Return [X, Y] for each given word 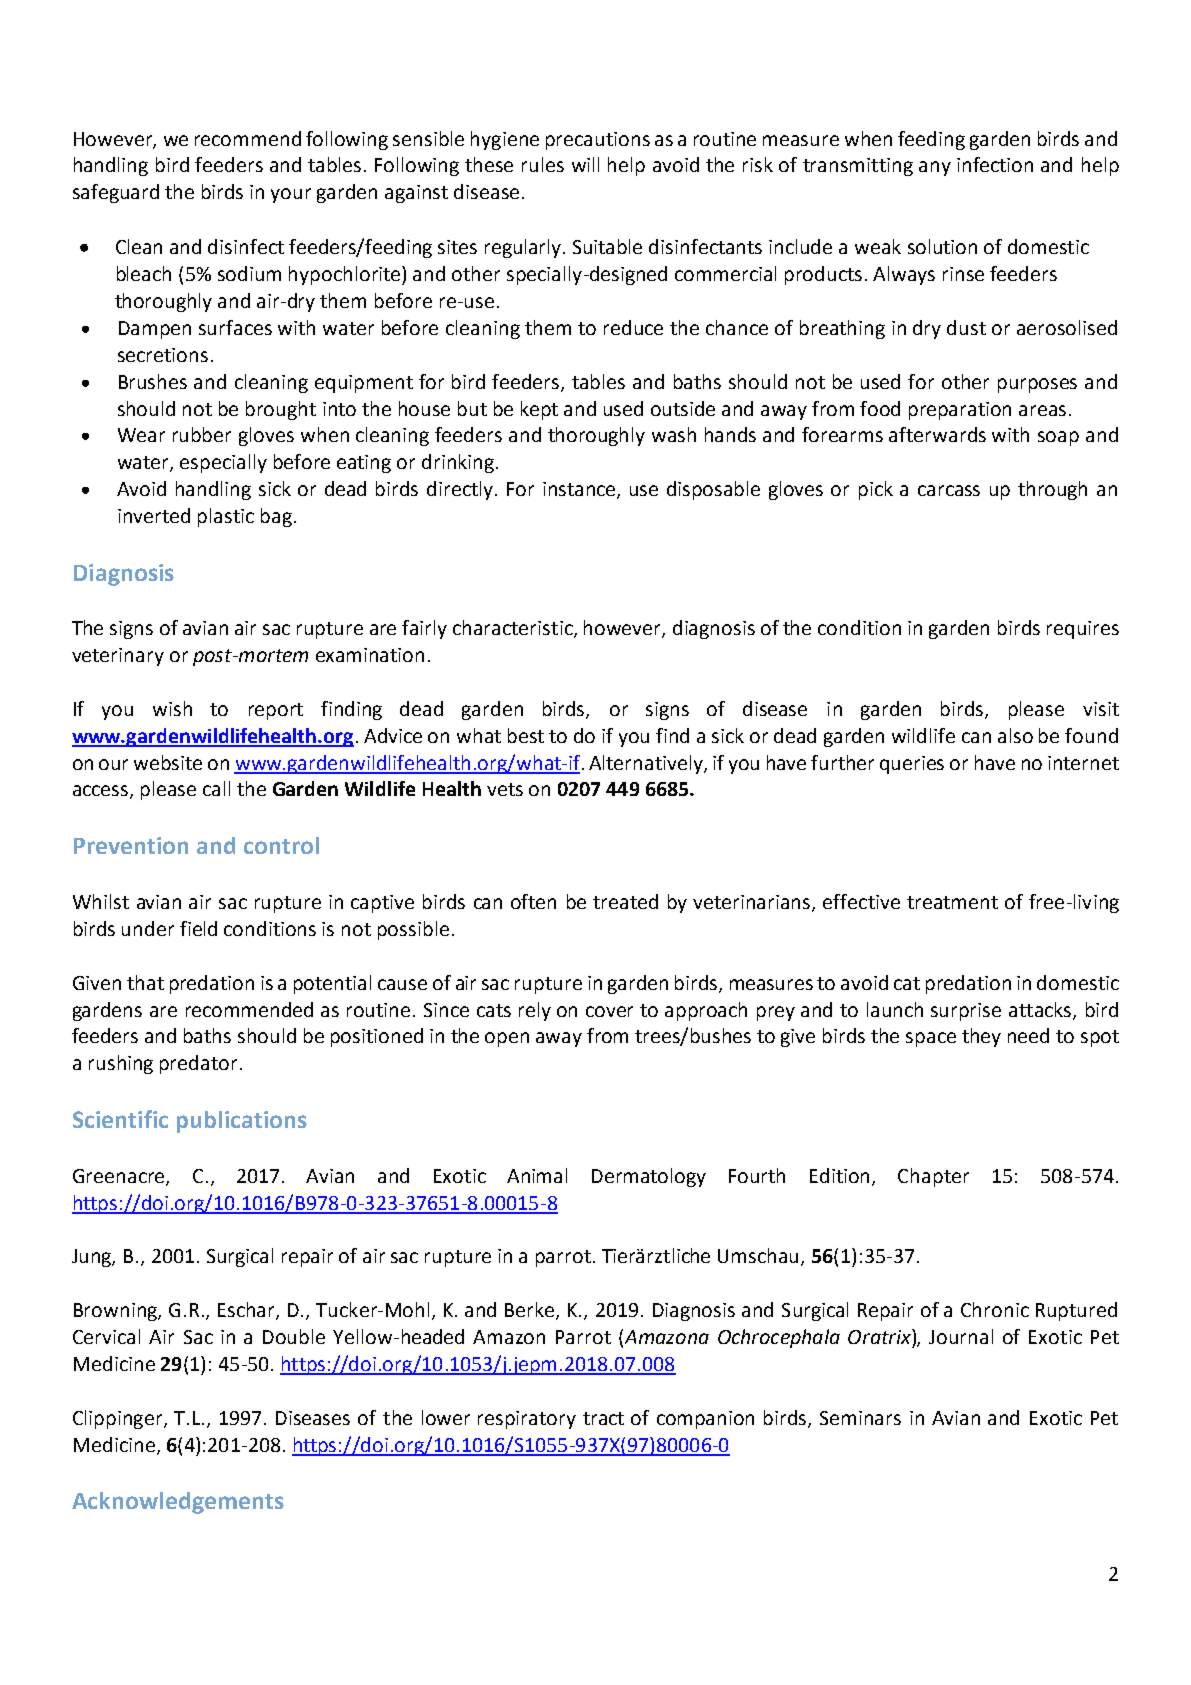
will [585, 164]
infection [995, 164]
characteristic [514, 629]
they [981, 1037]
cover [609, 1011]
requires [1083, 630]
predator [198, 1064]
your [291, 195]
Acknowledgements [178, 1503]
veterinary [118, 657]
